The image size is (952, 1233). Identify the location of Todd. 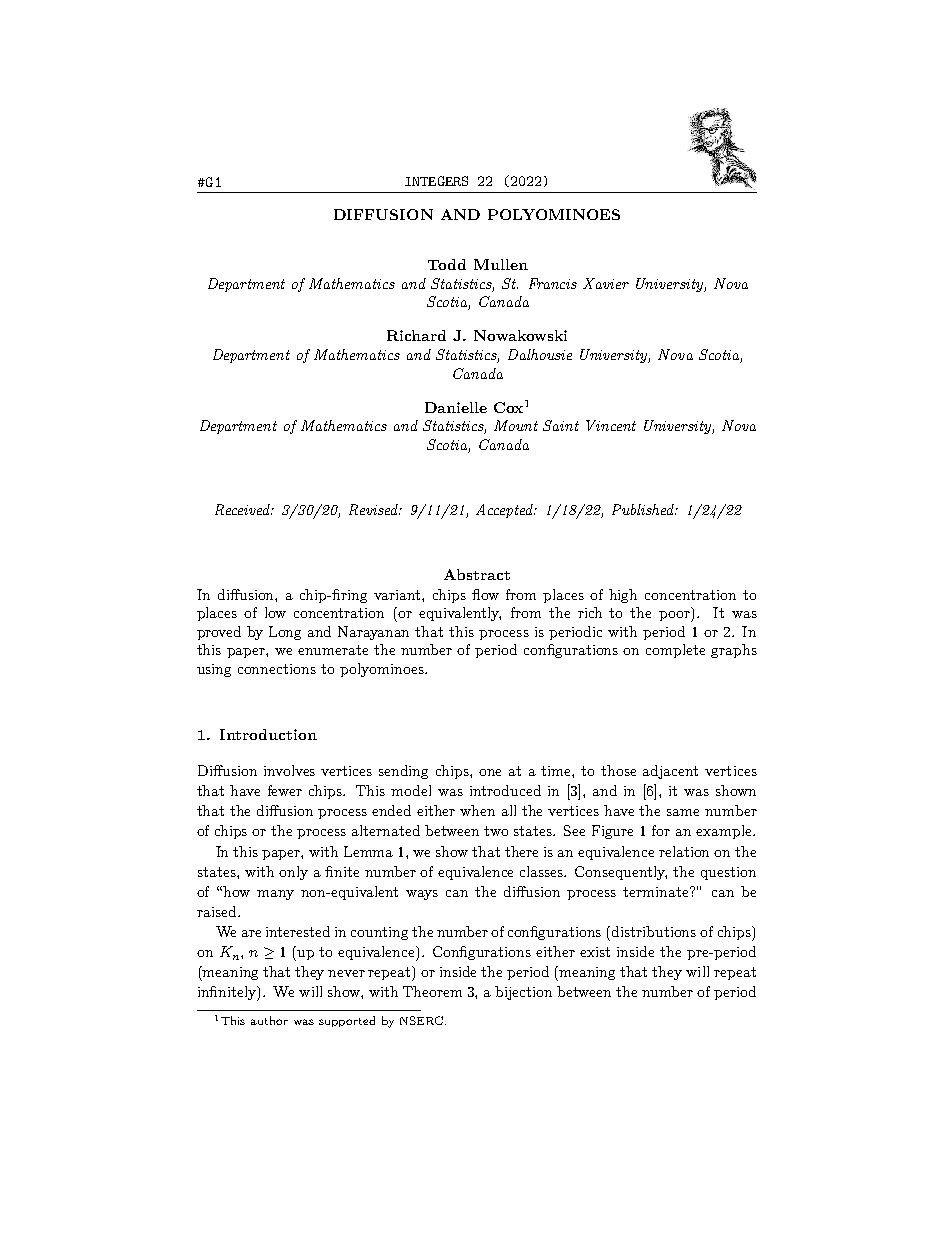
(447, 264).
